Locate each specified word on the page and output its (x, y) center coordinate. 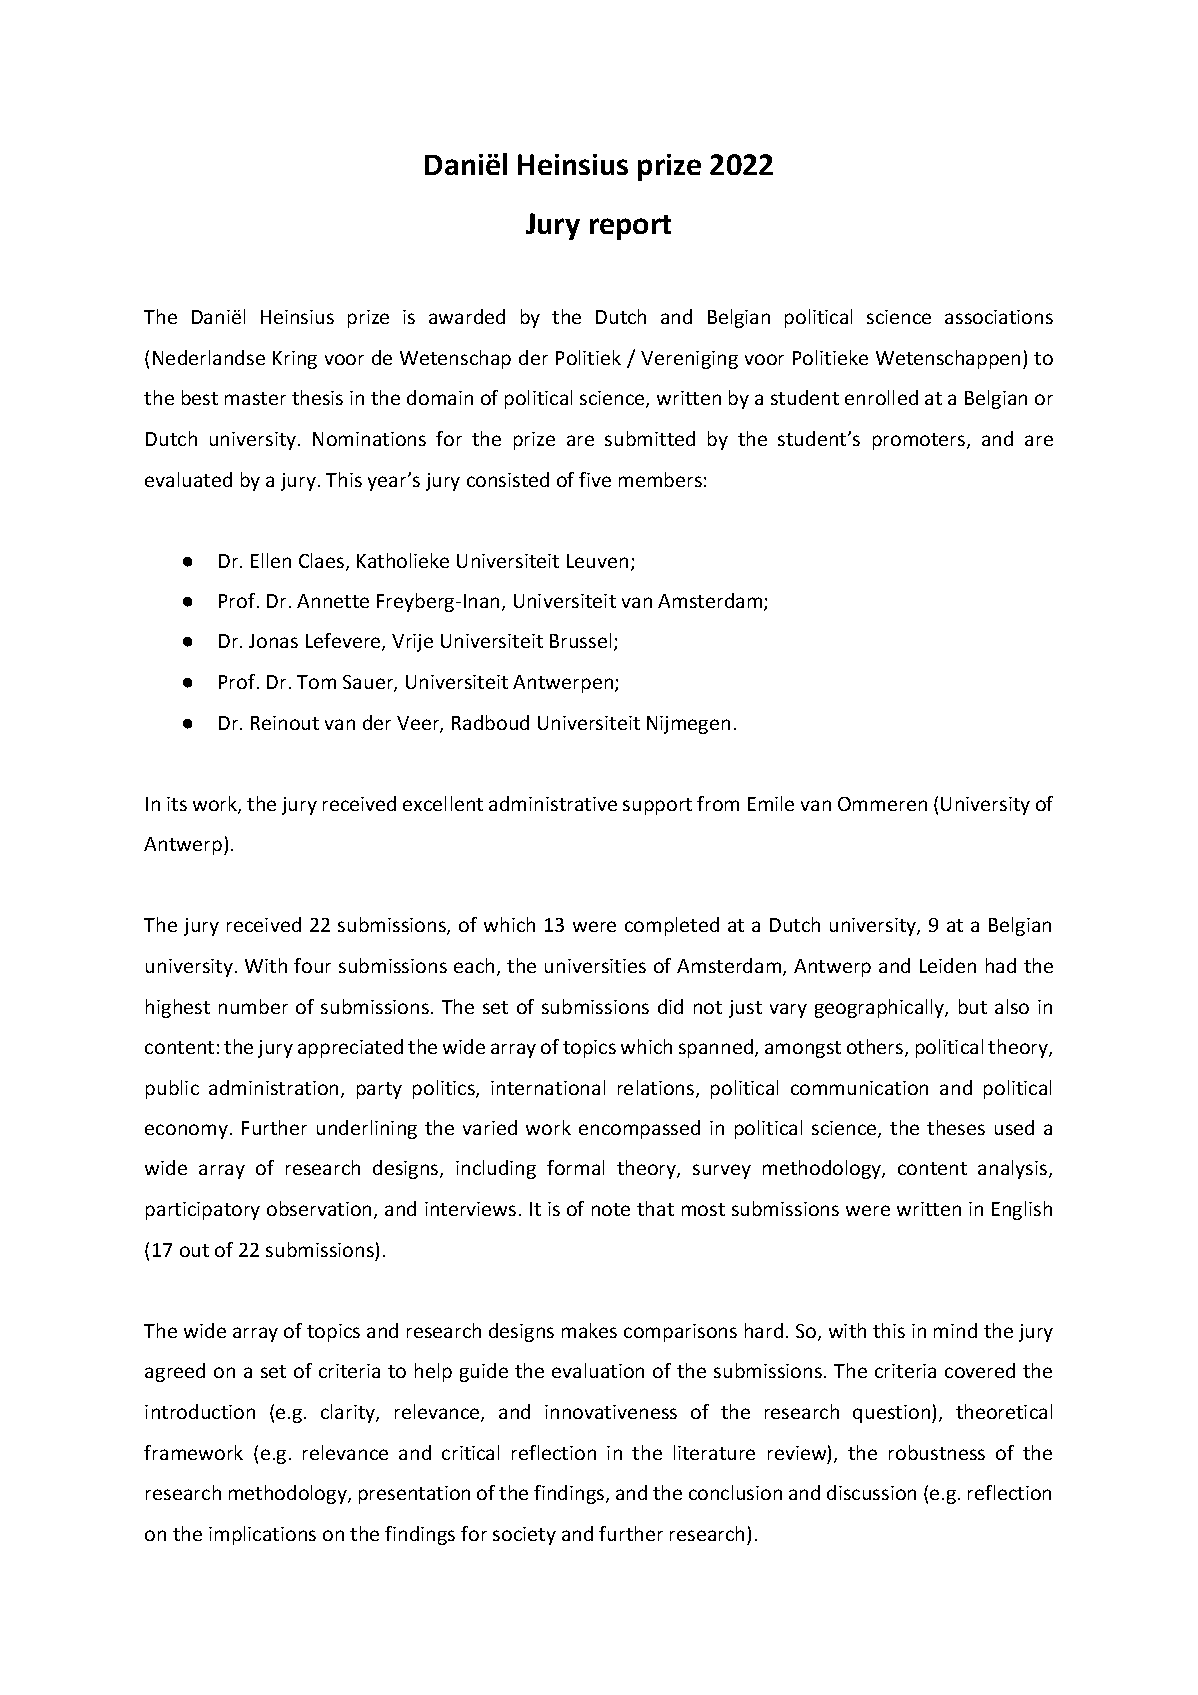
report (630, 227)
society (524, 1536)
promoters (920, 441)
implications (262, 1535)
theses (956, 1127)
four (312, 965)
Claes (323, 562)
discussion (871, 1492)
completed (672, 926)
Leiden (948, 965)
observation (321, 1210)
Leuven (597, 561)
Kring (295, 360)
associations (999, 317)
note (611, 1209)
